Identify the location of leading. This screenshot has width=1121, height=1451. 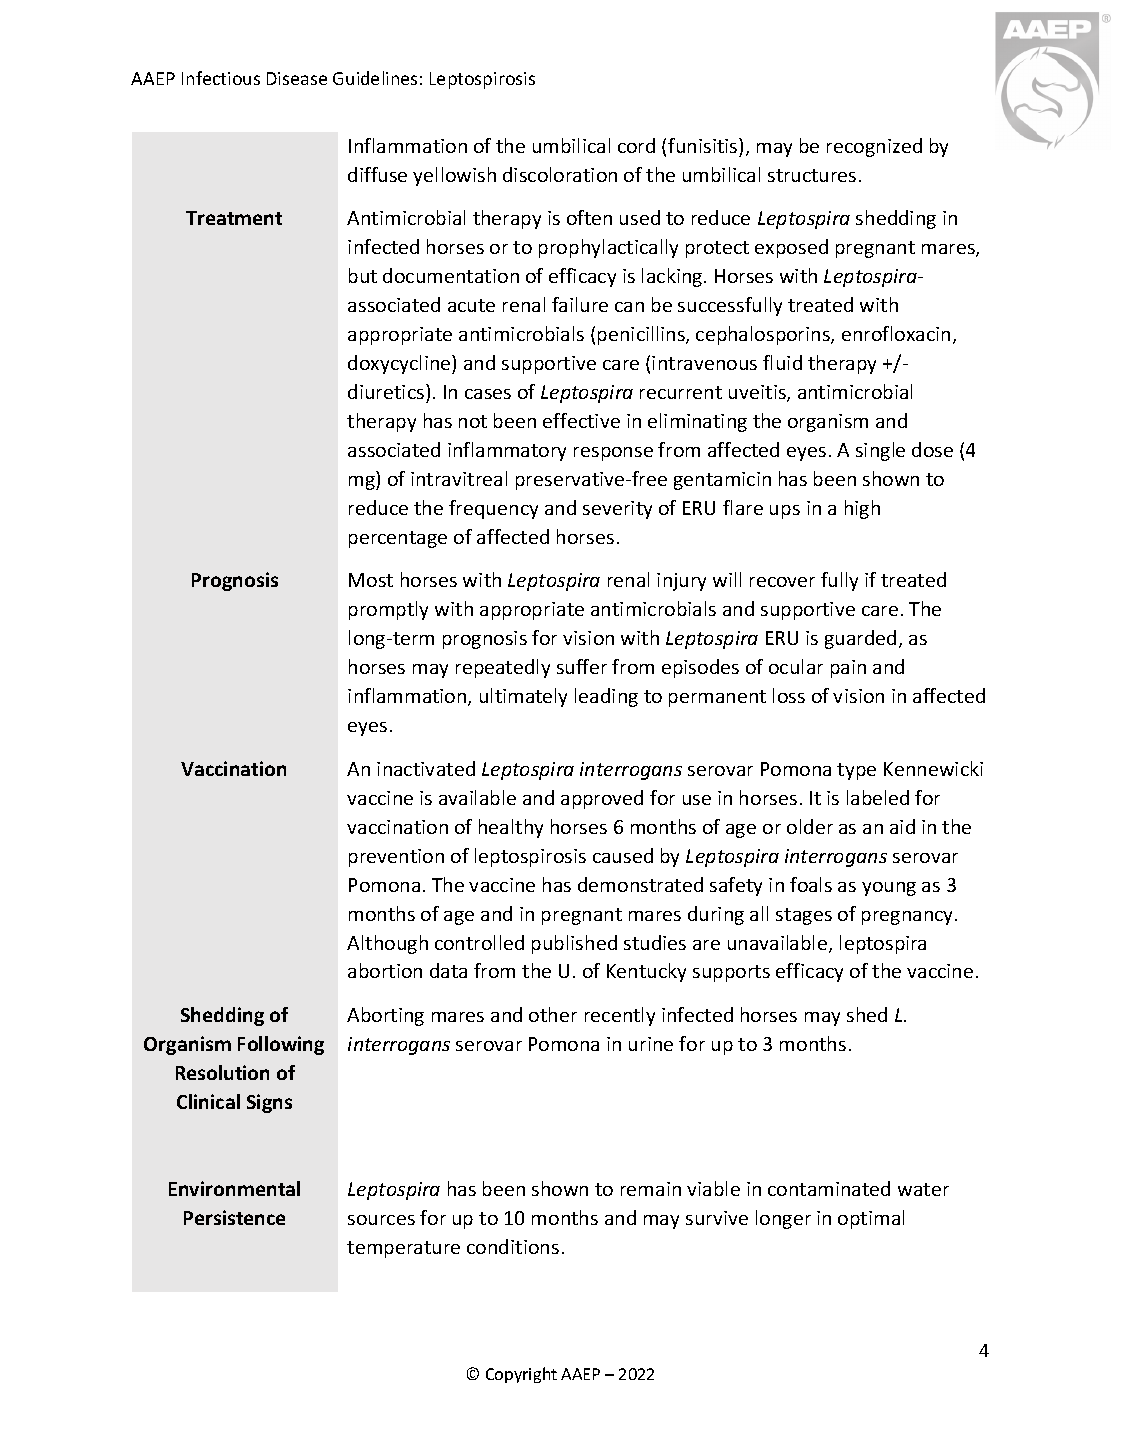
(606, 697).
